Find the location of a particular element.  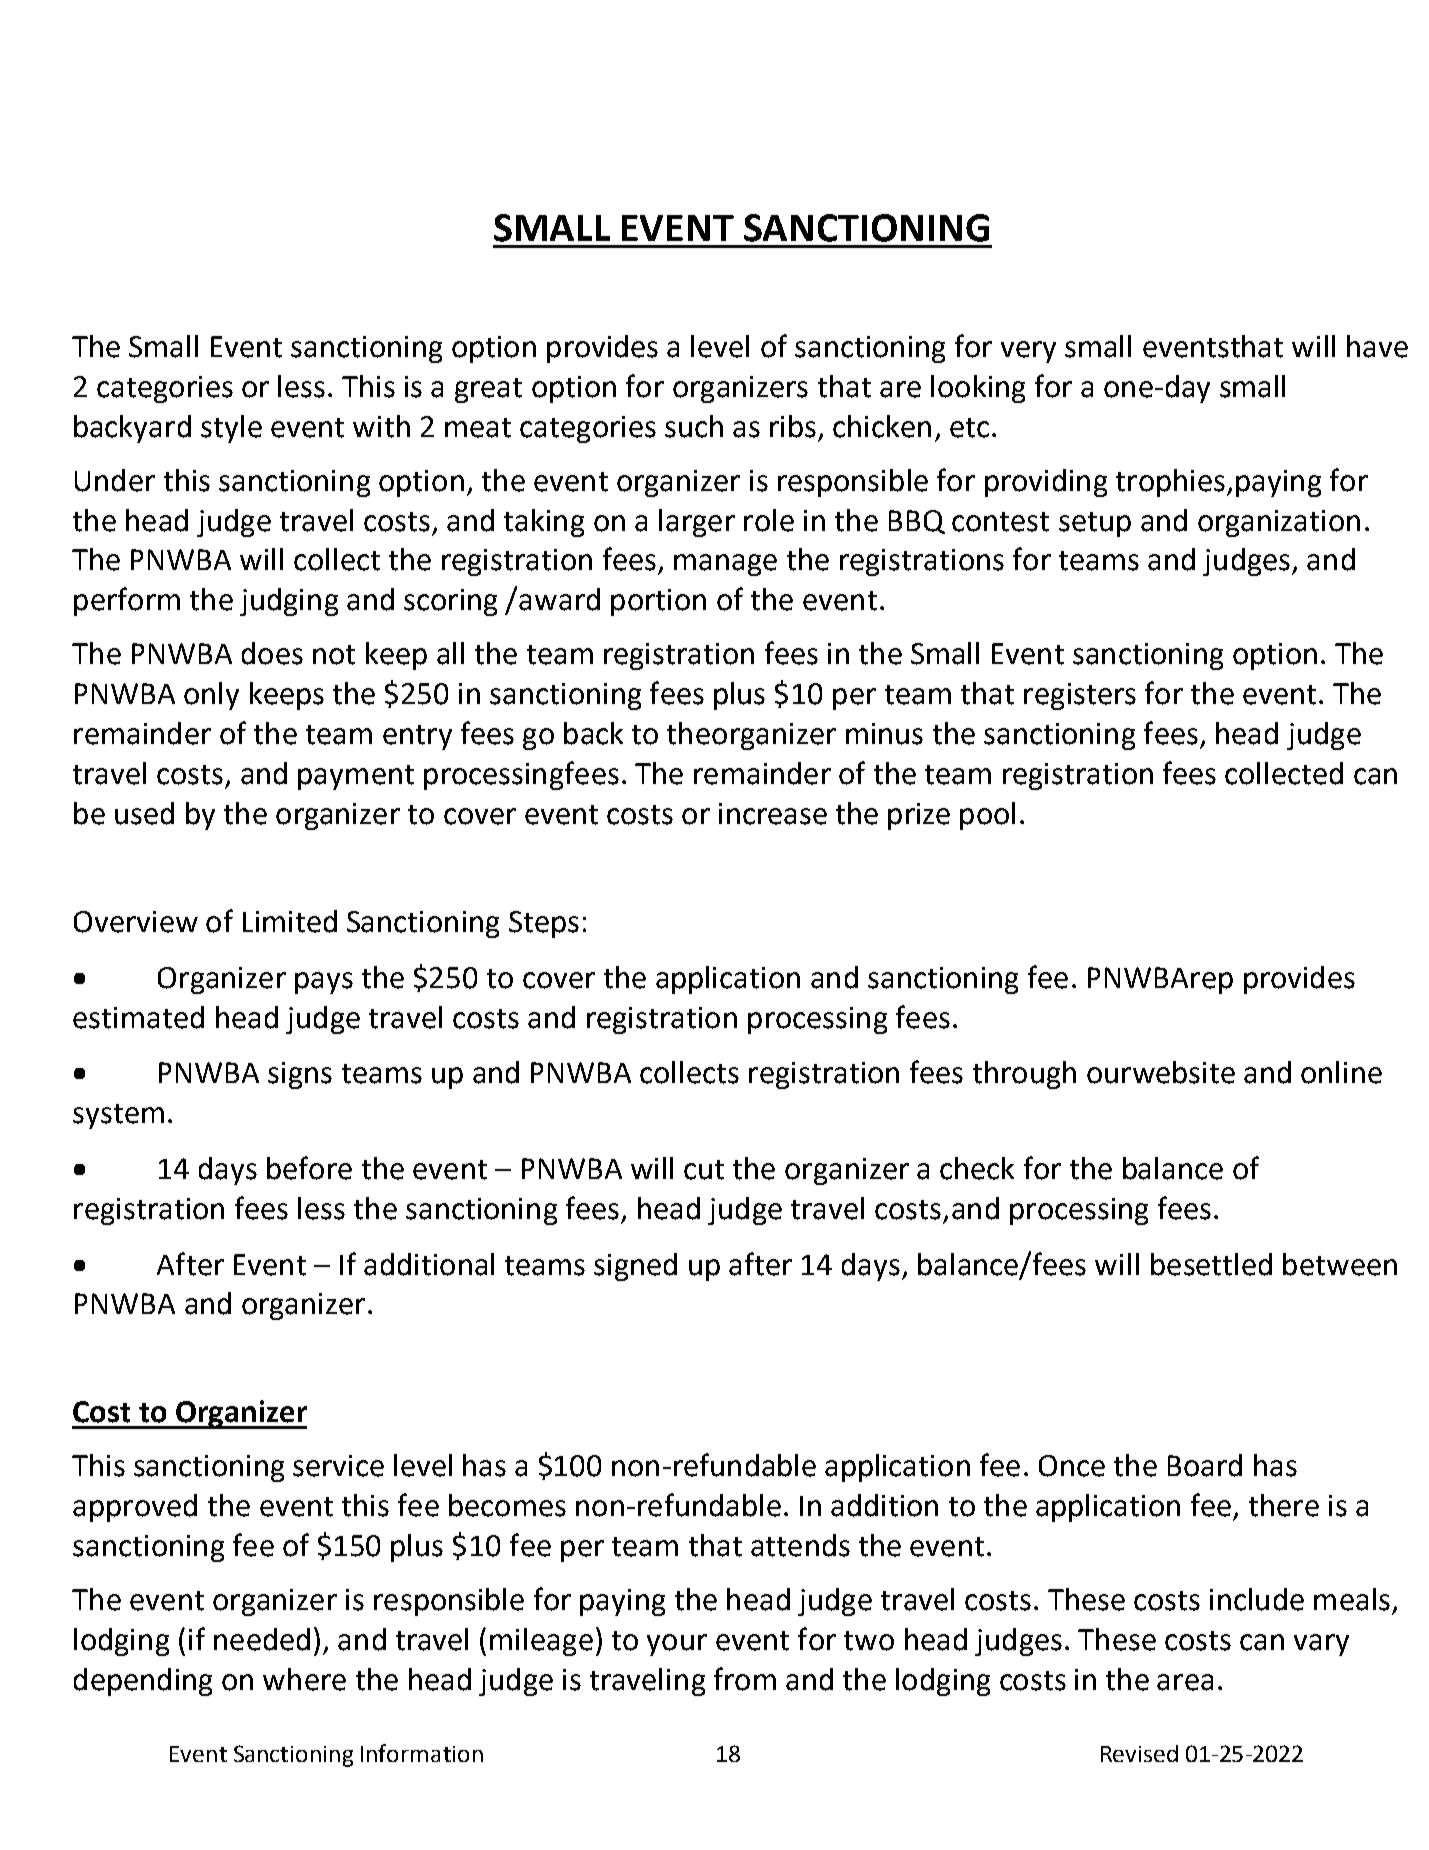

between is located at coordinates (1340, 1264).
